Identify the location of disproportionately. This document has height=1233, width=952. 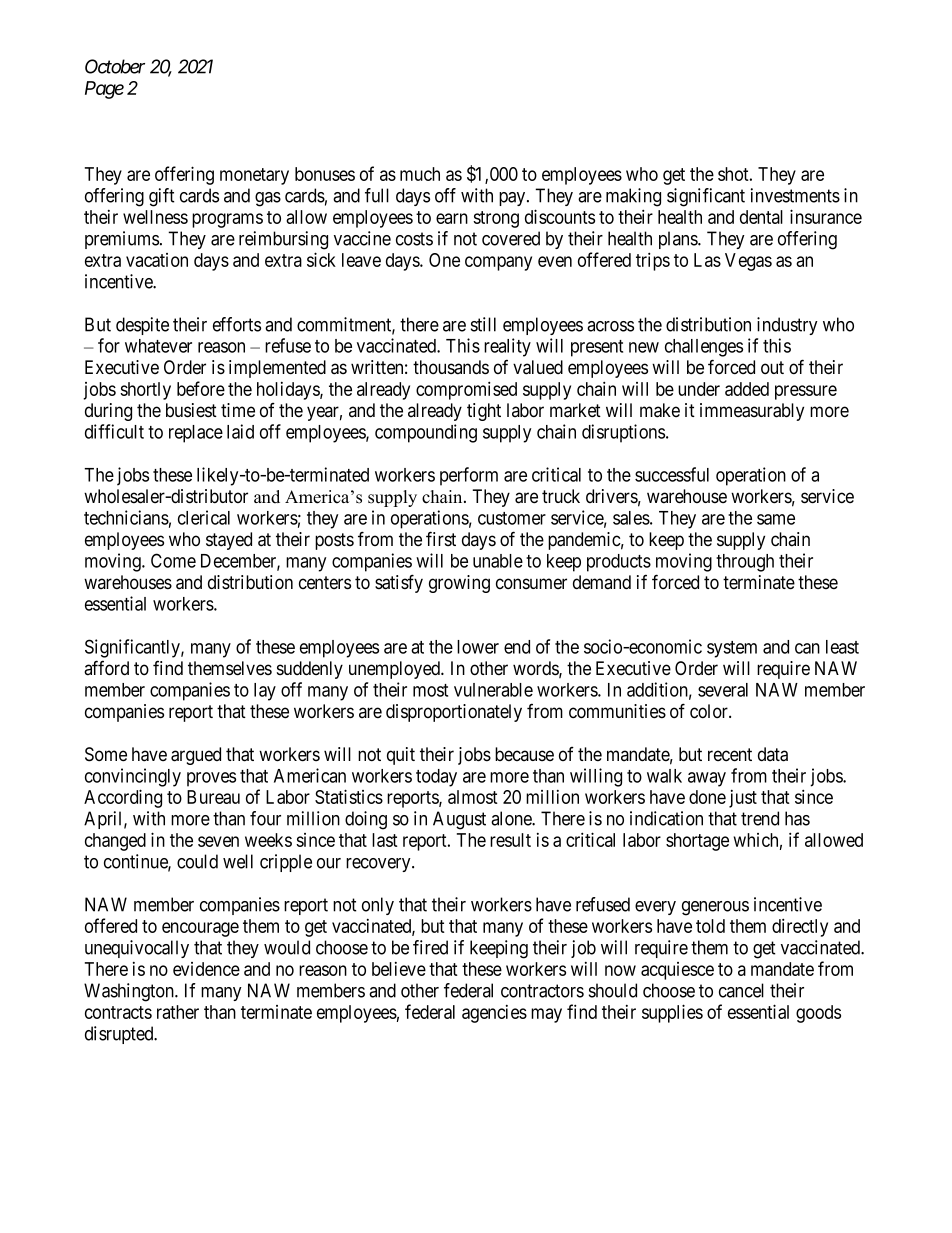
(454, 713).
